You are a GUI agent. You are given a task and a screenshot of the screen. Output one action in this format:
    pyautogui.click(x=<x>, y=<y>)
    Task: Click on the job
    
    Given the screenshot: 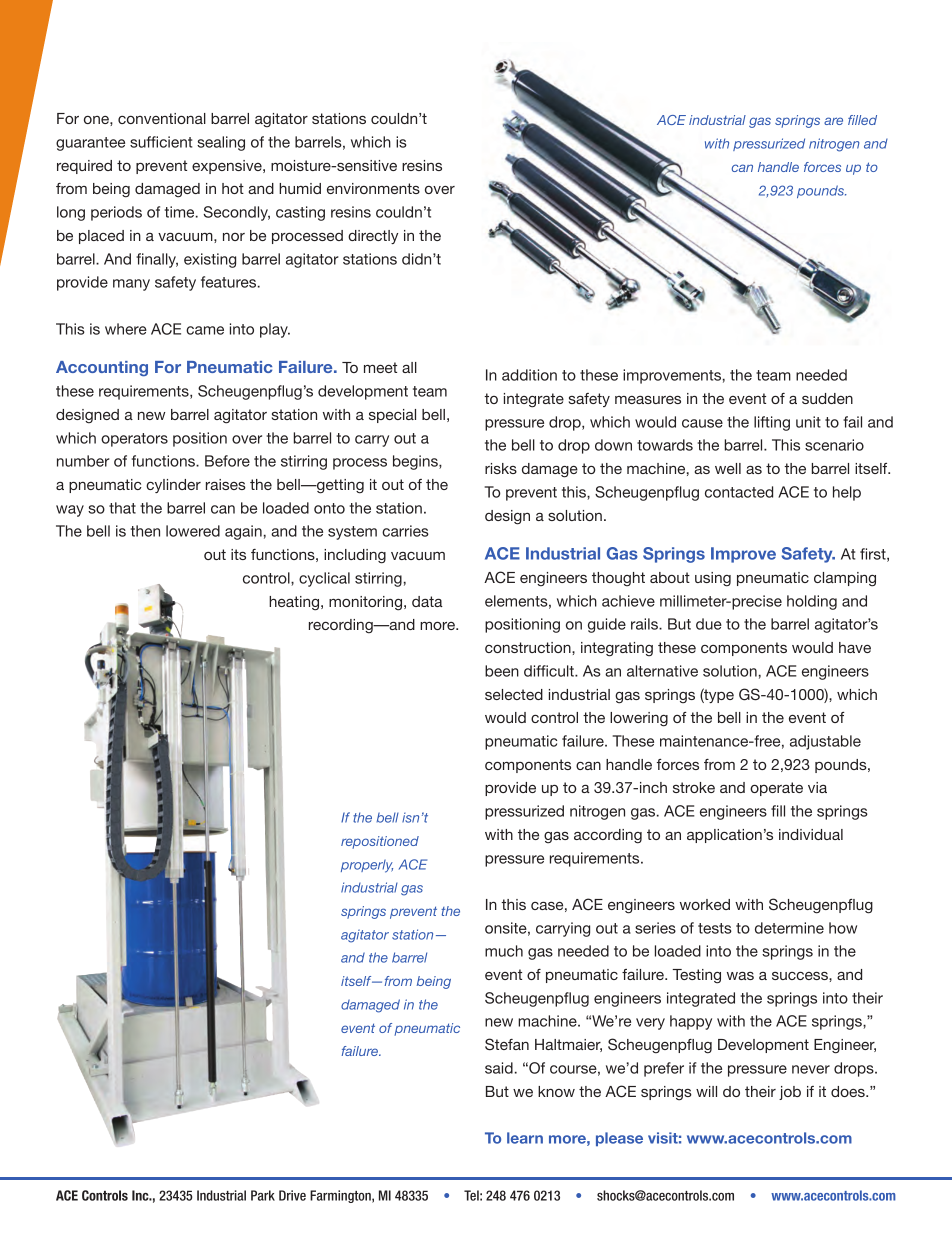 What is the action you would take?
    pyautogui.click(x=790, y=1093)
